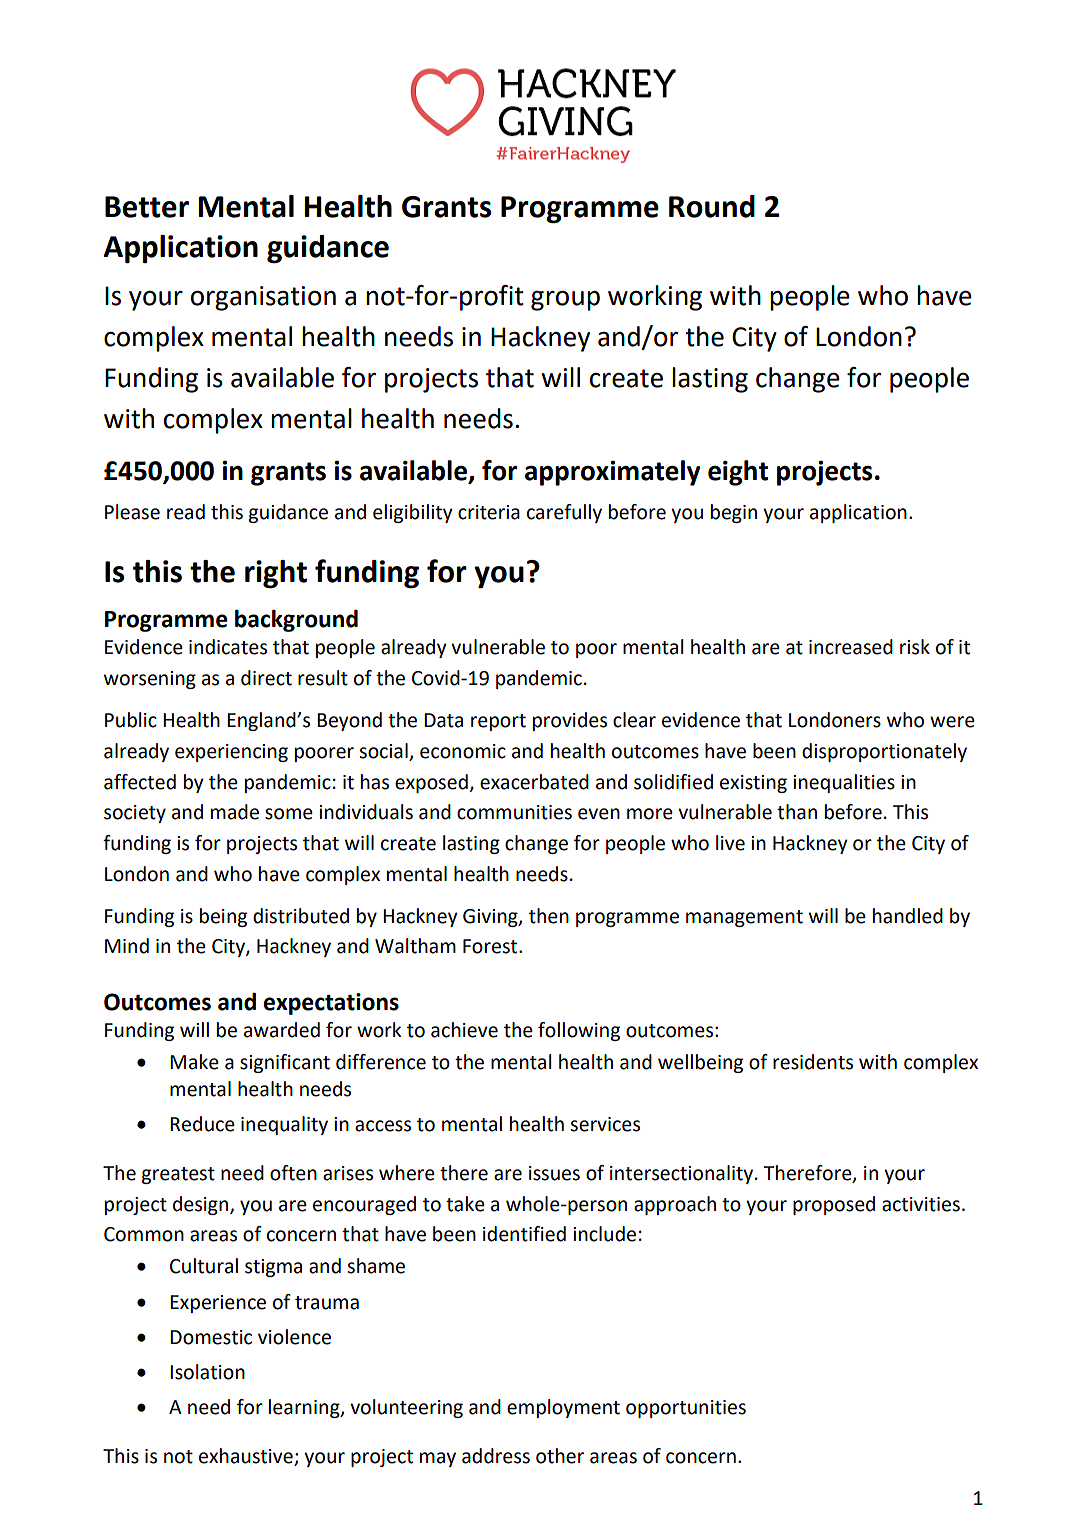 The width and height of the screenshot is (1087, 1538). Describe the element at coordinates (797, 812) in the screenshot. I see `than` at that location.
